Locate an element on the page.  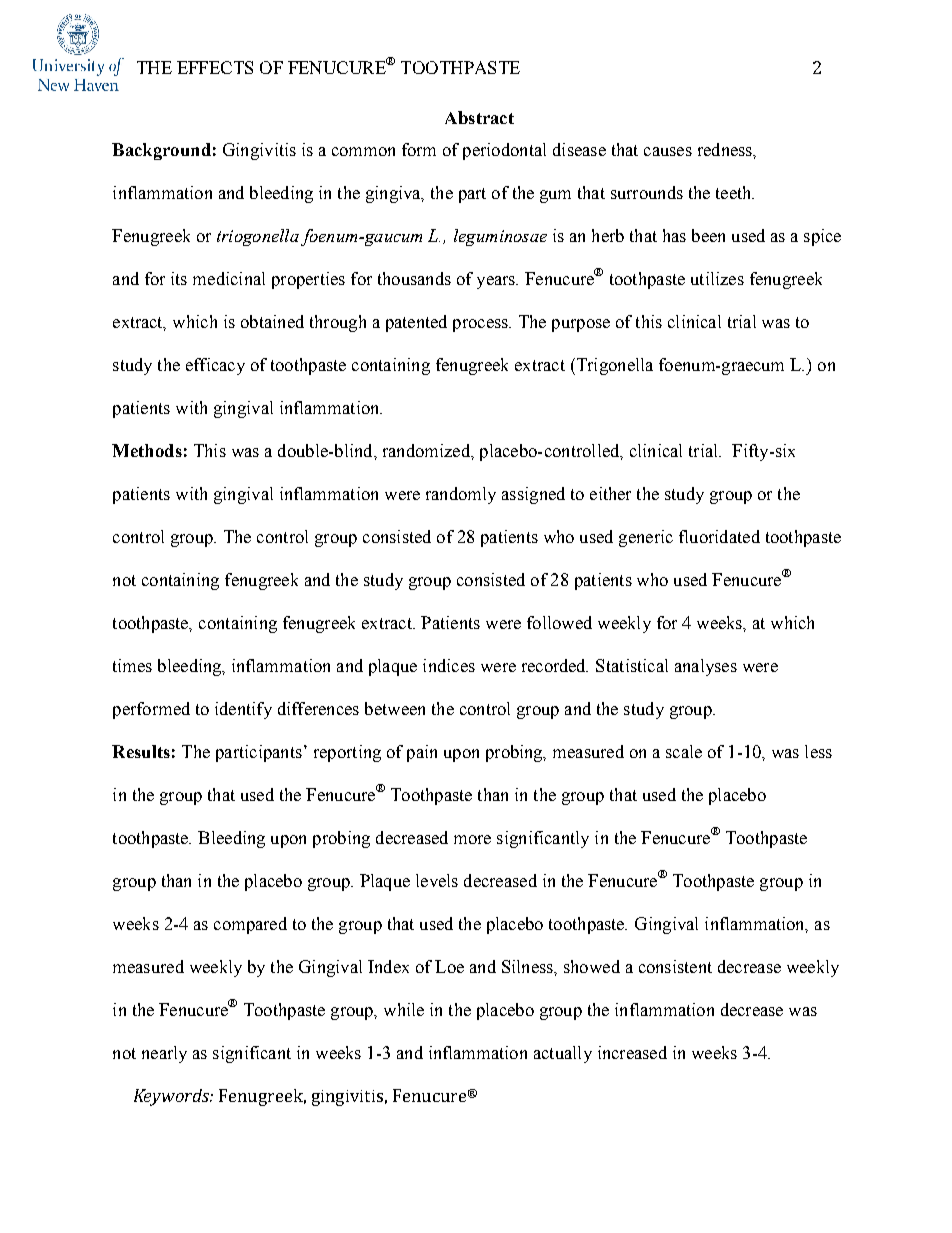
Abstract is located at coordinates (479, 117).
